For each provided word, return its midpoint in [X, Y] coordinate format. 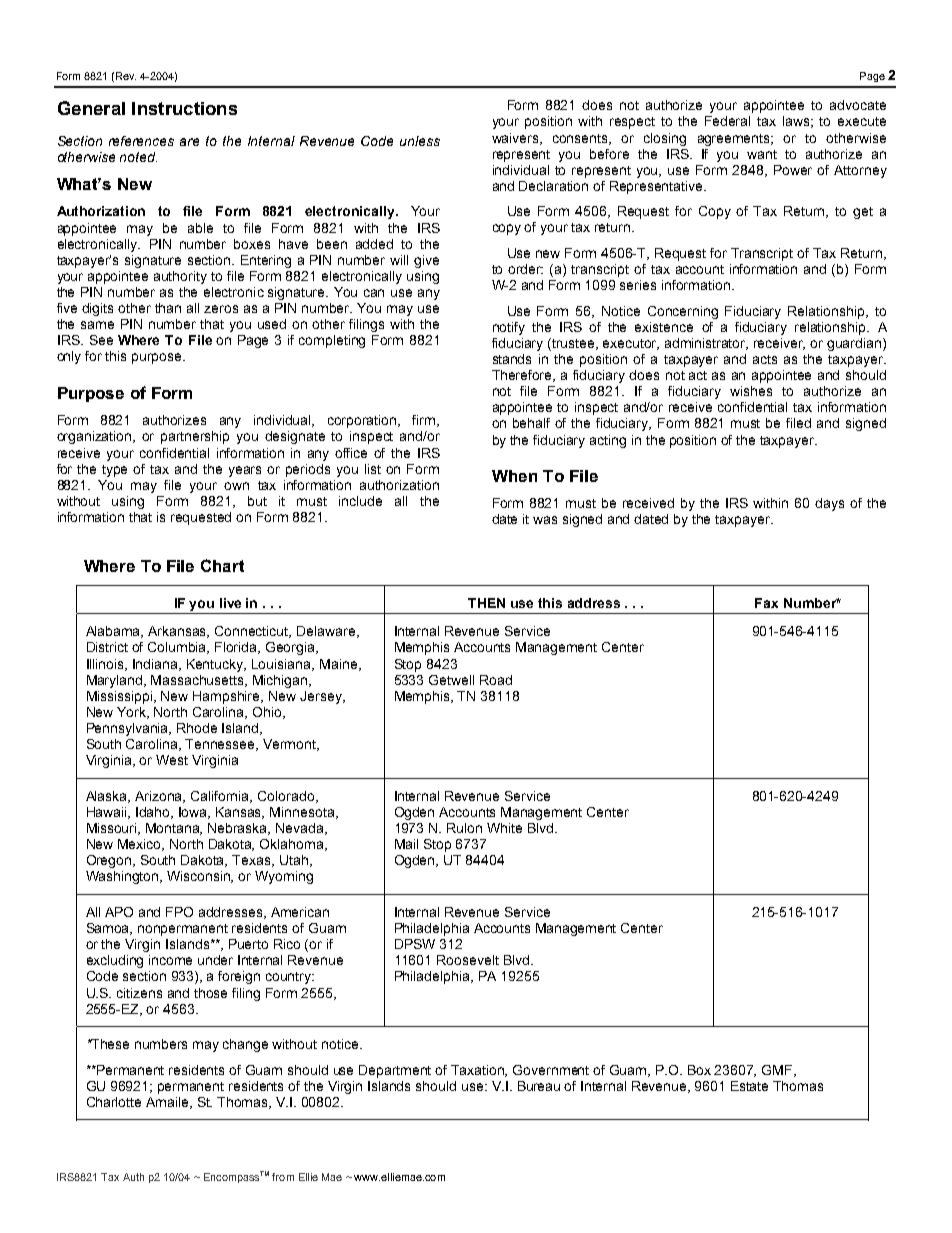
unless [420, 141]
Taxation [479, 1071]
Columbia [178, 648]
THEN [486, 603]
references [141, 141]
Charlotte [114, 1102]
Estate [749, 1086]
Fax [766, 603]
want [762, 154]
